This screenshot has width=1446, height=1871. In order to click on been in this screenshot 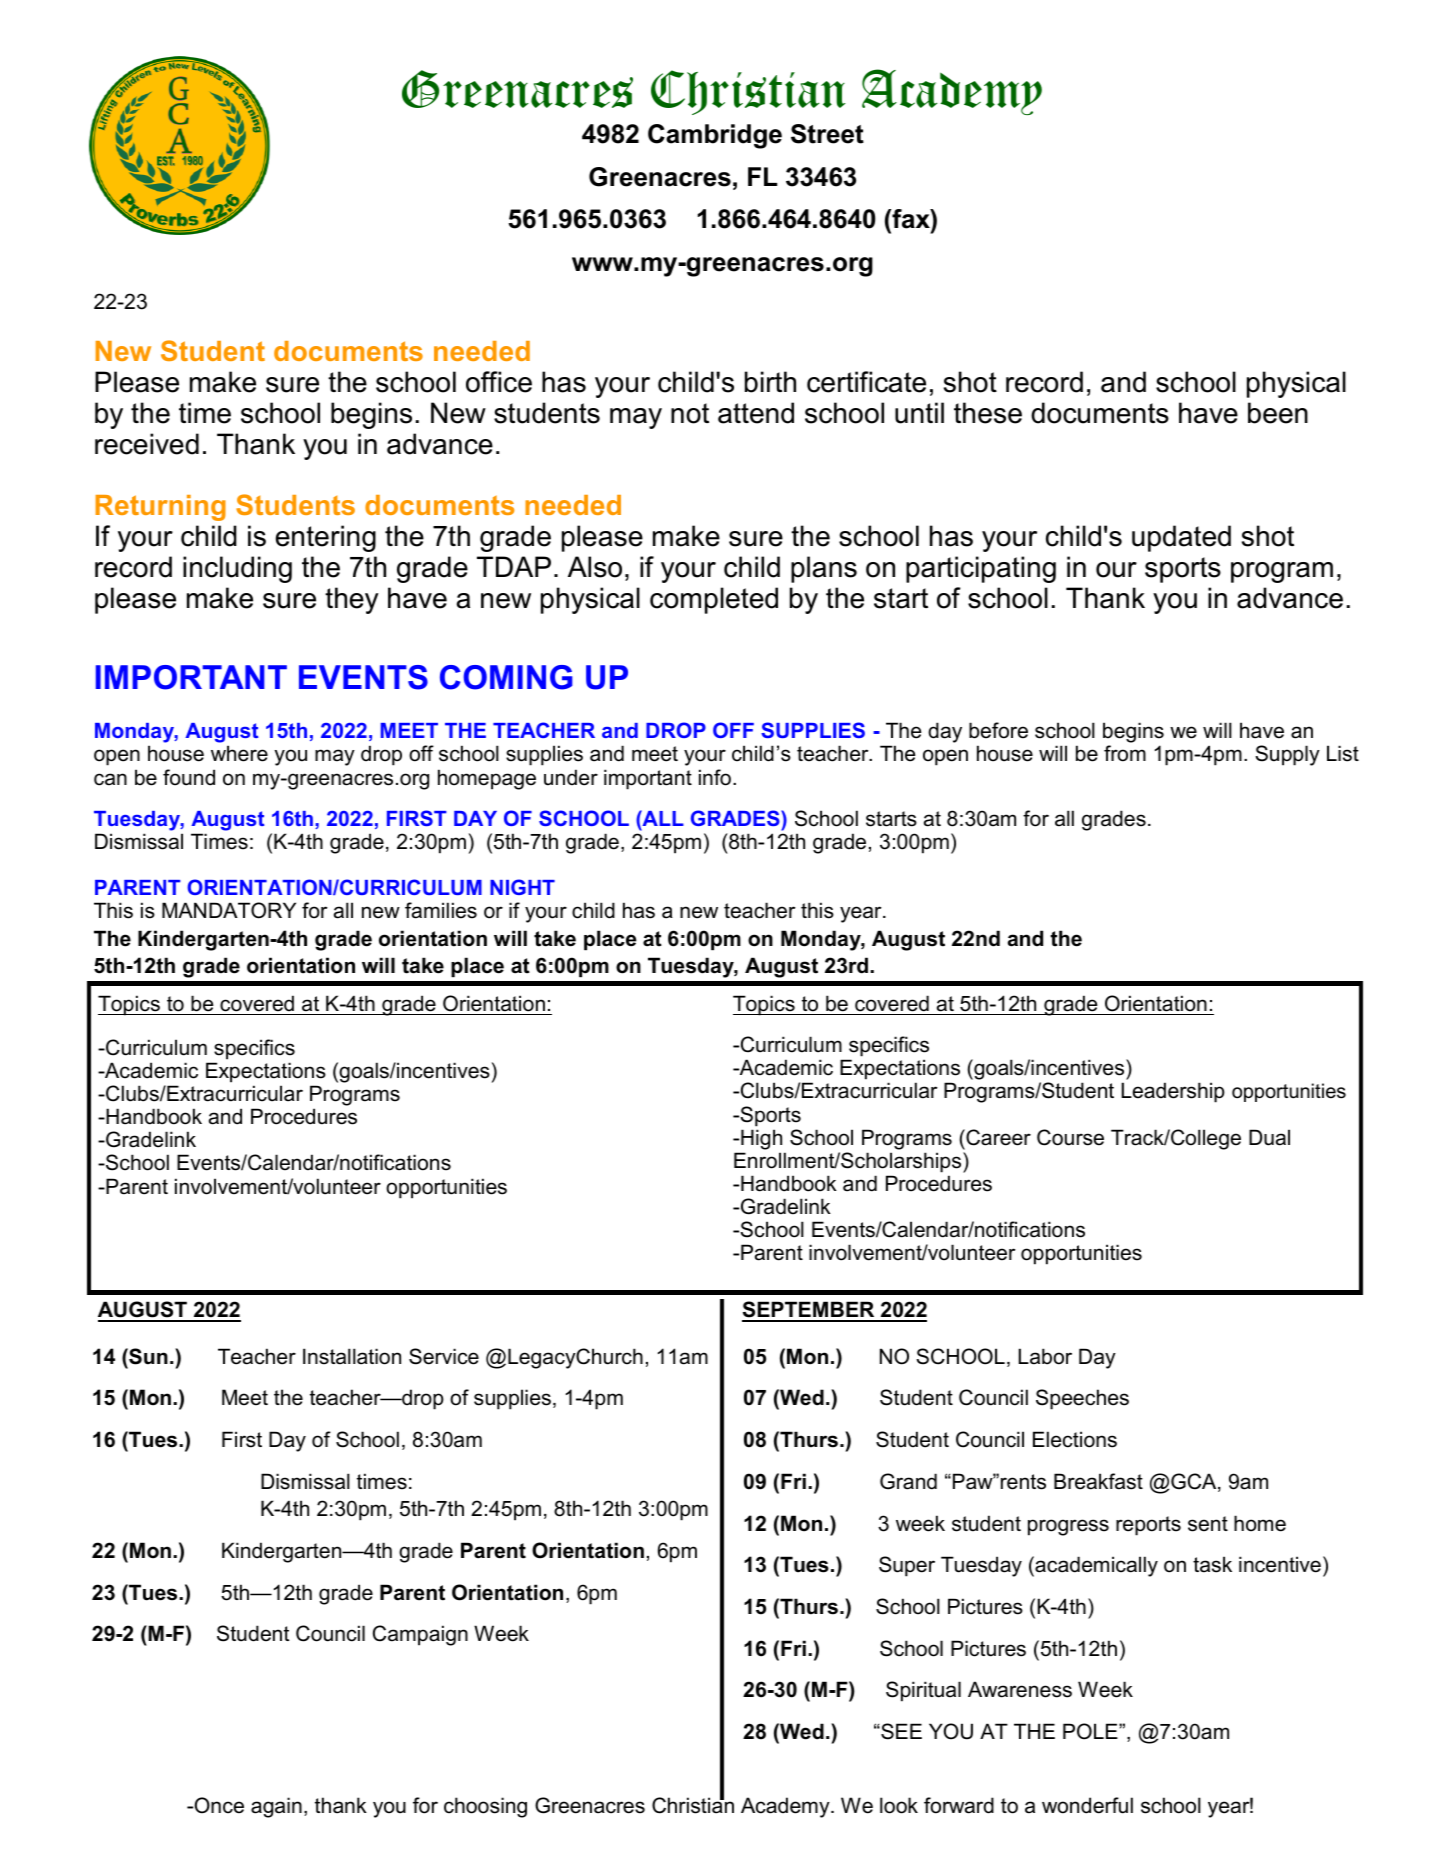, I will do `click(1278, 413)`.
